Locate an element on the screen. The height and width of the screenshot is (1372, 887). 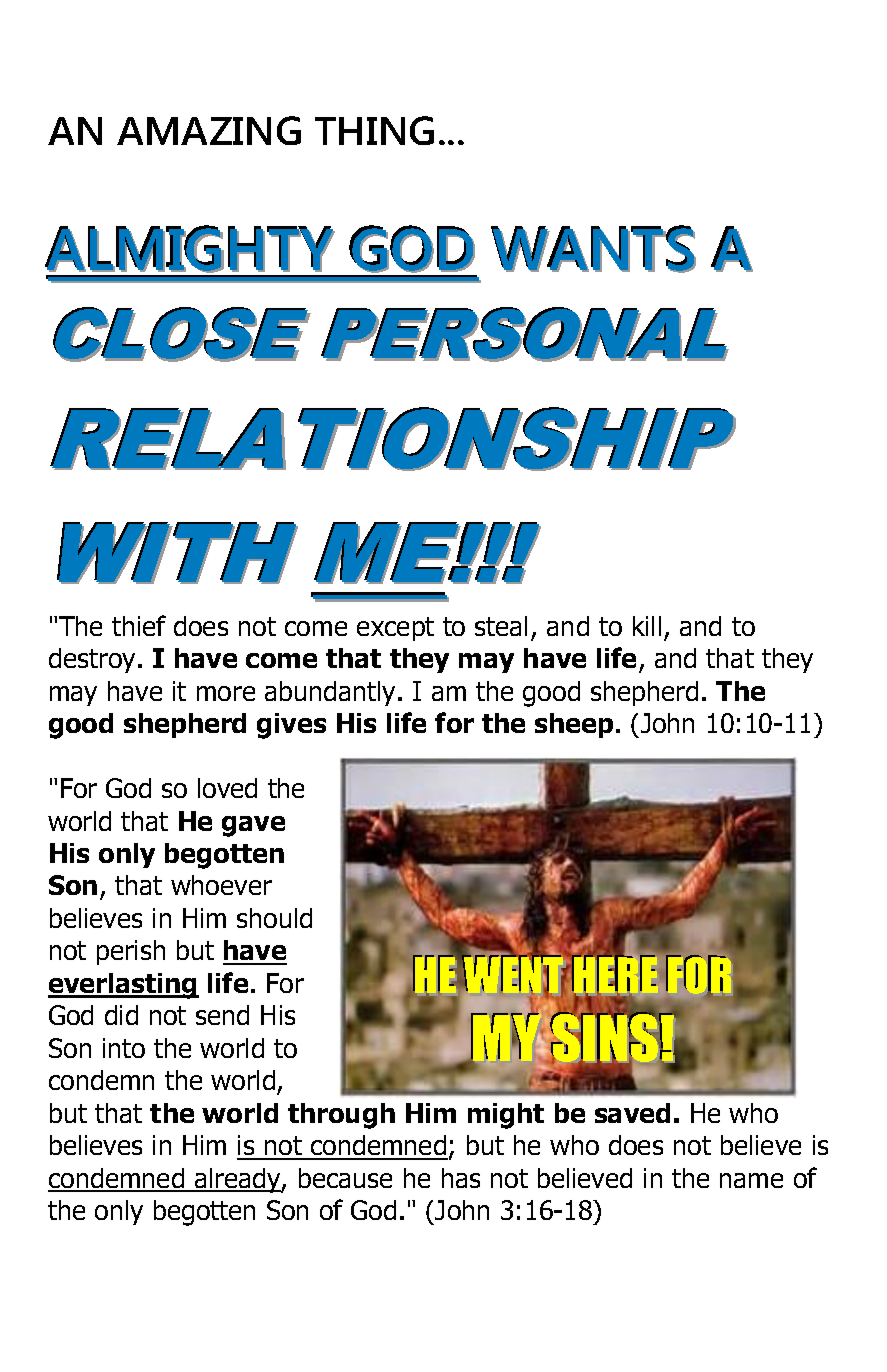
abundantly is located at coordinates (332, 693).
